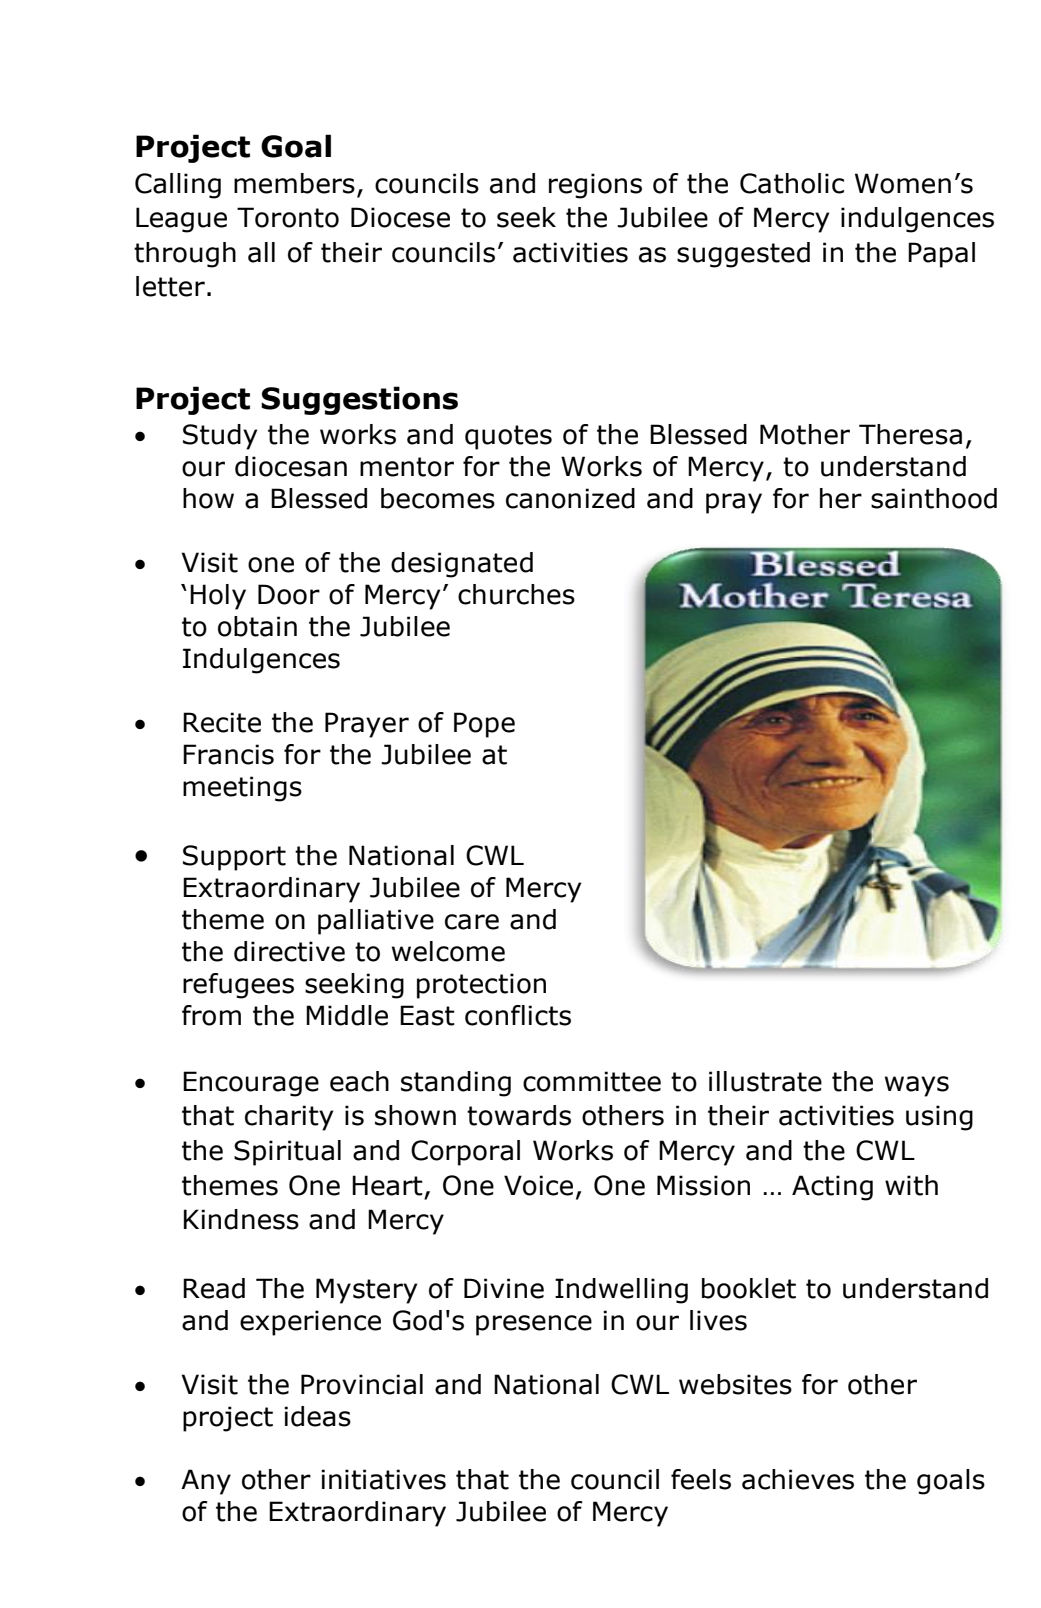 The image size is (1041, 1608). Describe the element at coordinates (518, 1015) in the screenshot. I see `conflicts` at that location.
